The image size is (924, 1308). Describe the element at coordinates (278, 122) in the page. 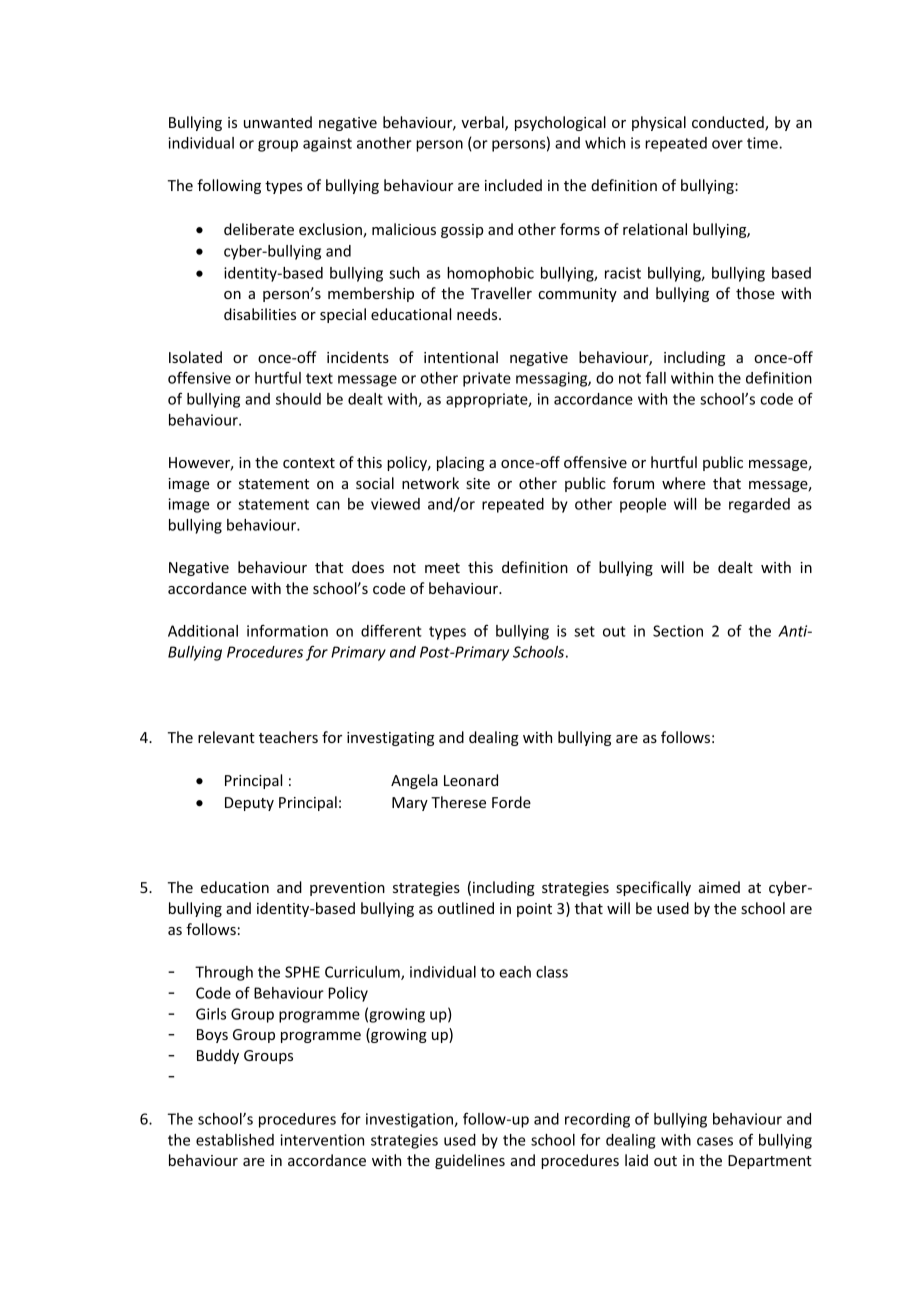

I see `unwanted` at that location.
